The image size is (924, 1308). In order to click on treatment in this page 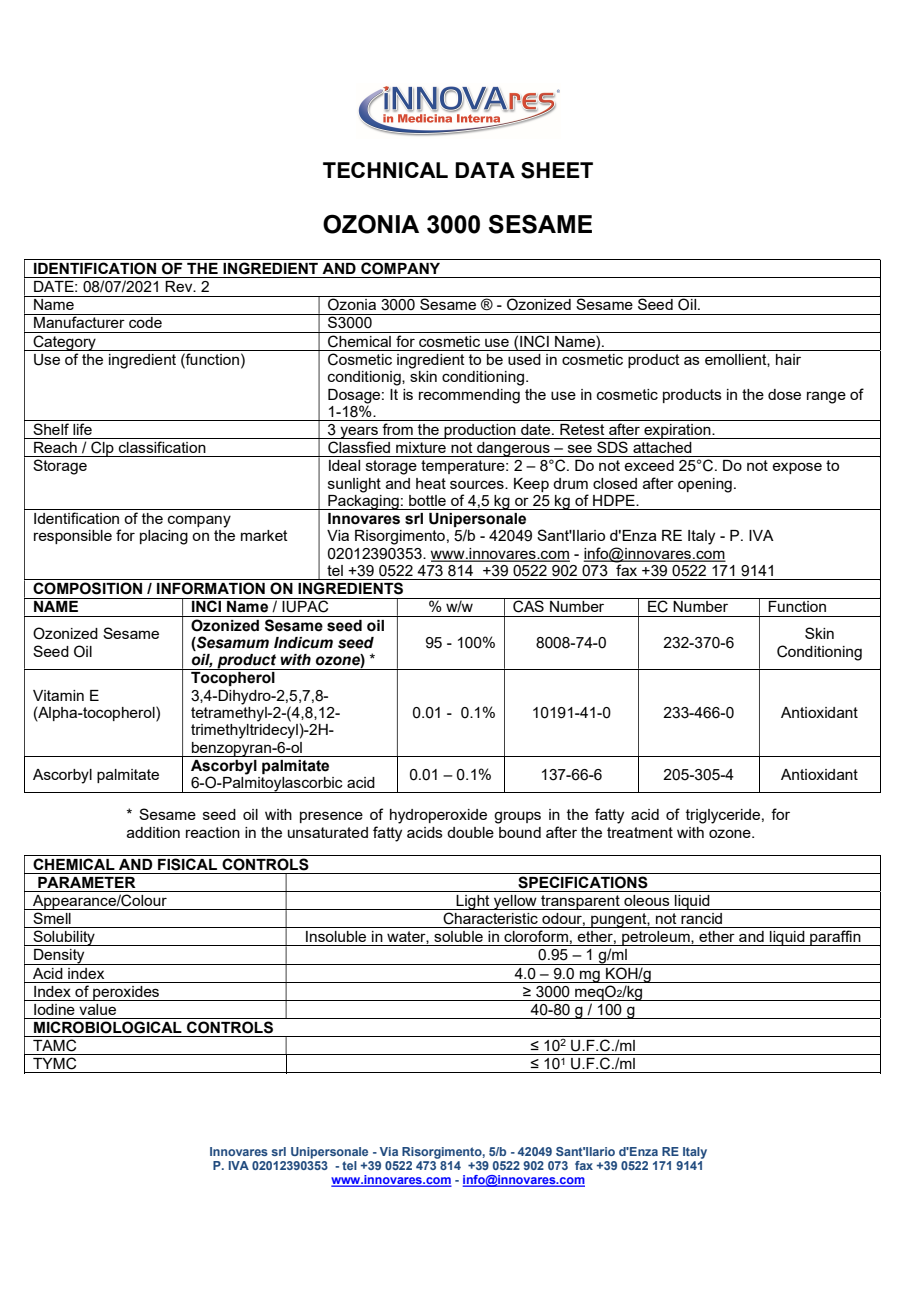, I will do `click(640, 832)`.
